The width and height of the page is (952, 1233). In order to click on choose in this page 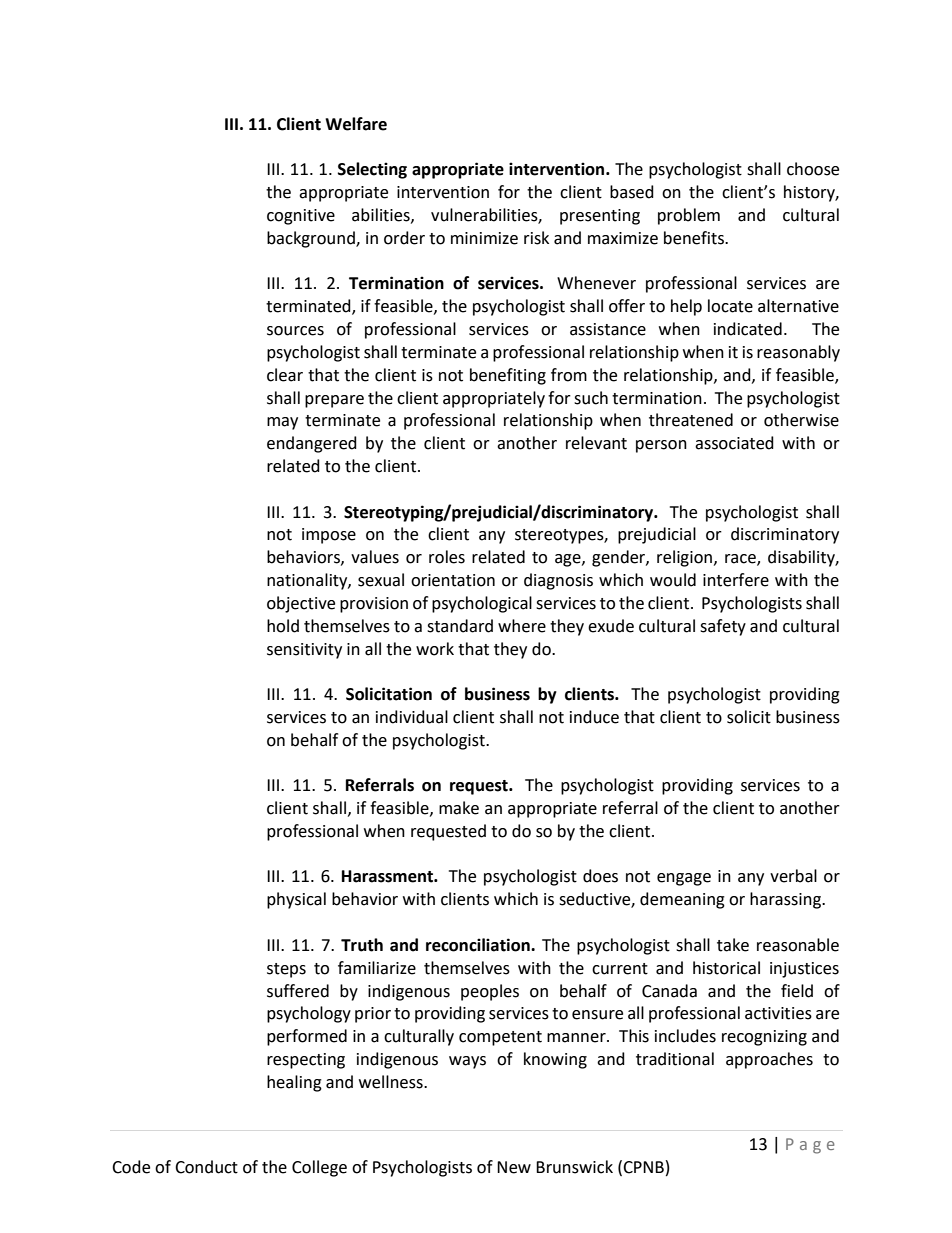, I will do `click(813, 169)`.
